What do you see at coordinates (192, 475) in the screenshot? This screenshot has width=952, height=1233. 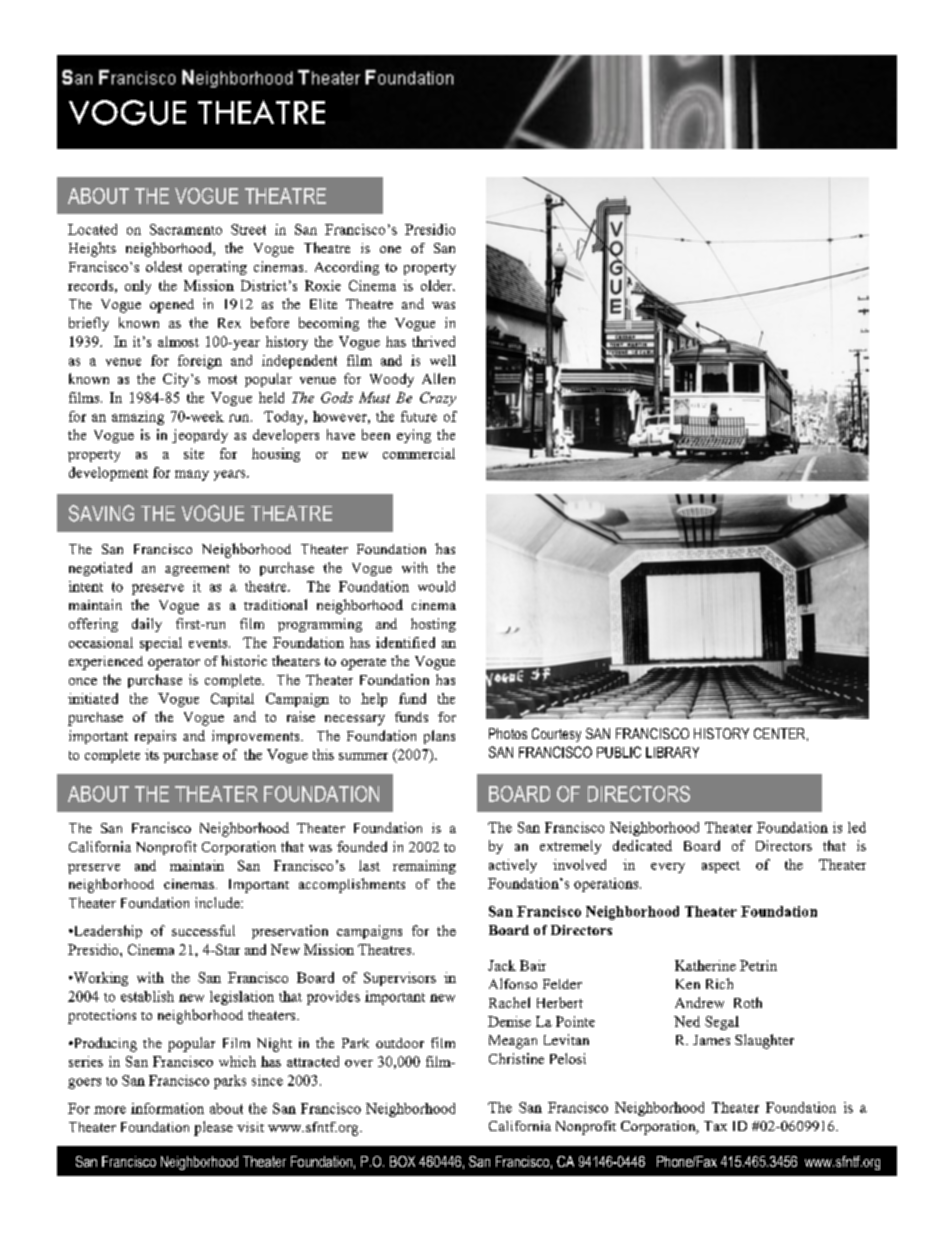 I see `many` at bounding box center [192, 475].
